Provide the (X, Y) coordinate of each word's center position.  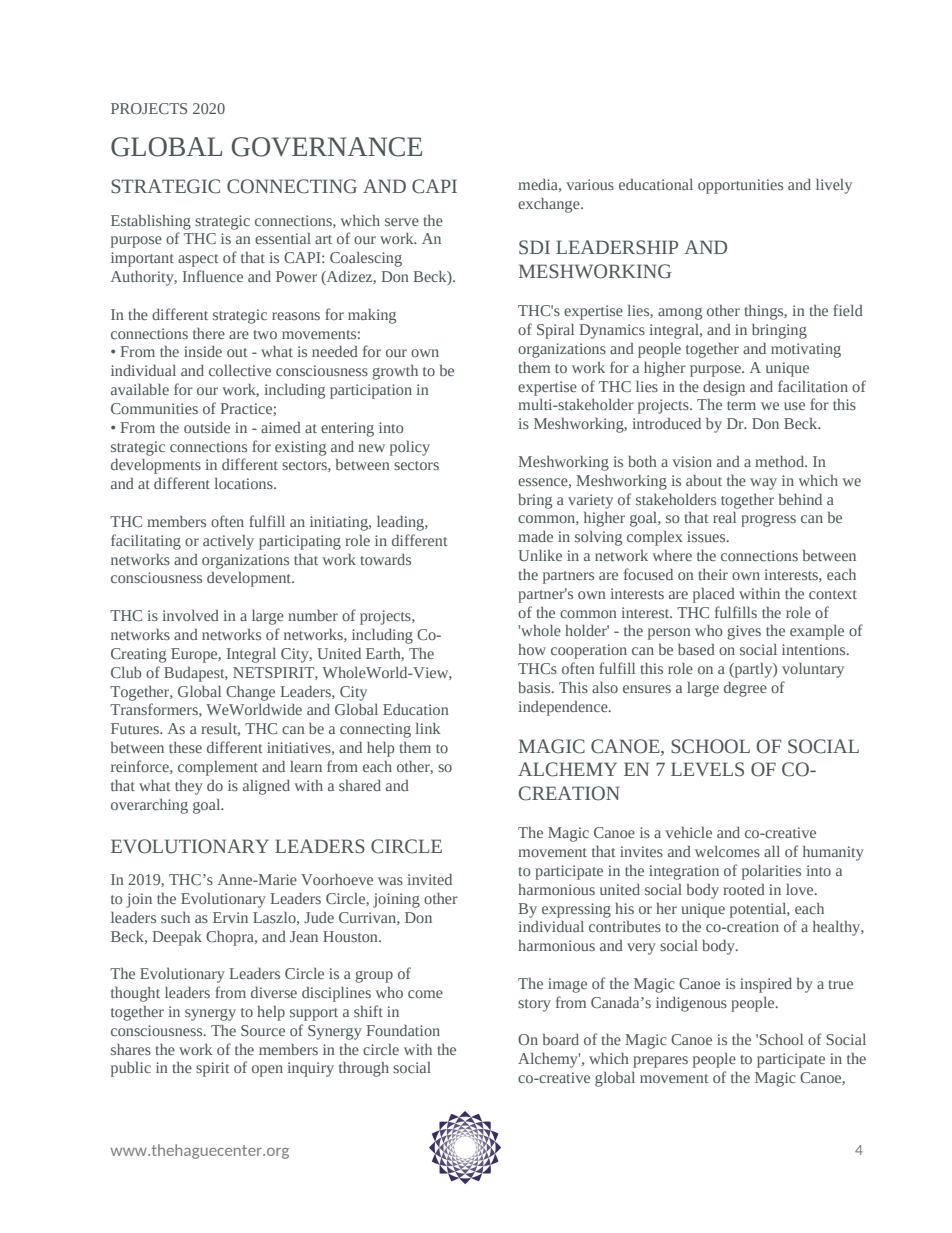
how (532, 649)
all (772, 851)
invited (429, 879)
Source (263, 1030)
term (741, 405)
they (189, 787)
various (590, 184)
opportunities (740, 186)
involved (190, 615)
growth (395, 372)
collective (240, 370)
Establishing (151, 222)
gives (744, 632)
